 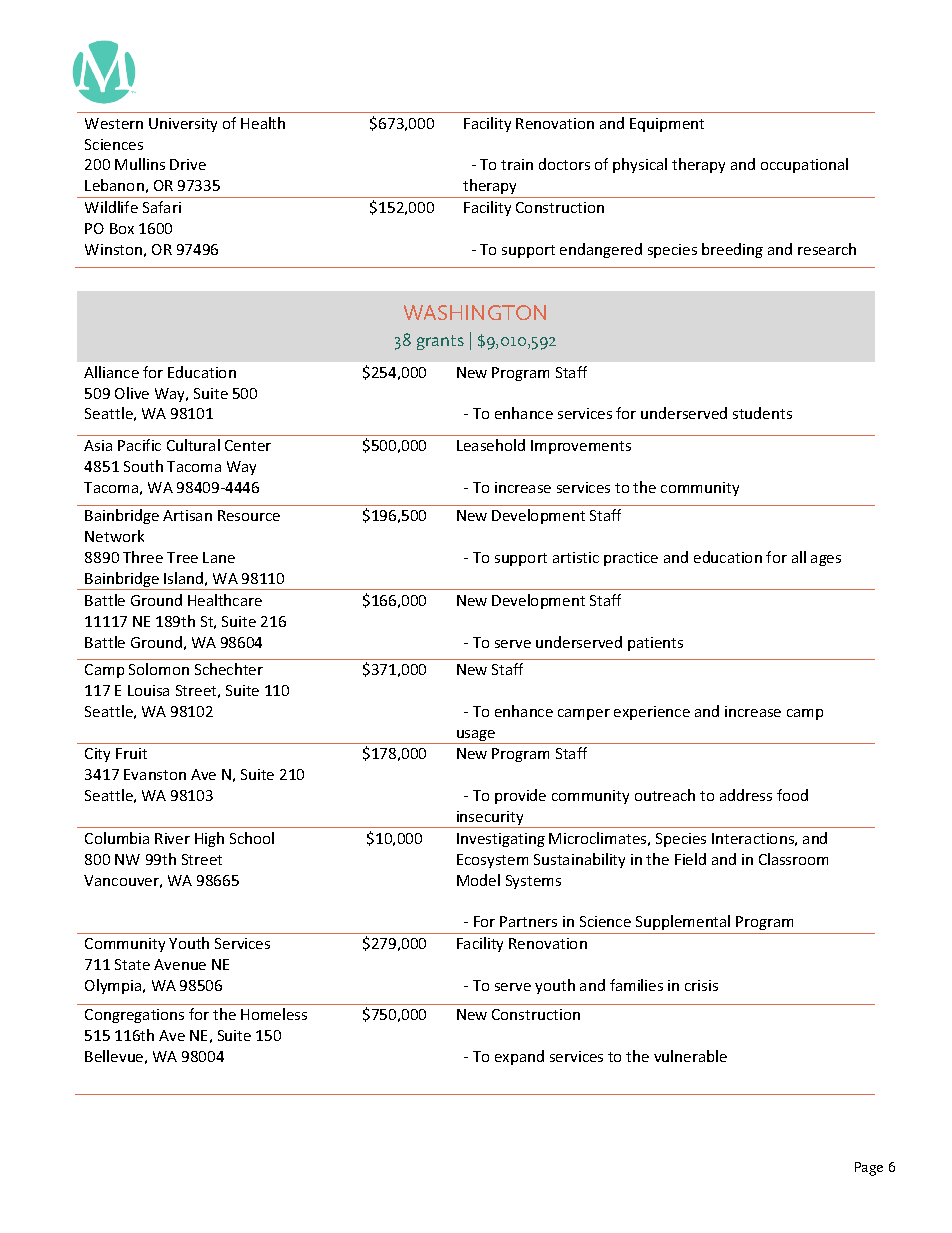 I want to click on patients, so click(x=655, y=644).
